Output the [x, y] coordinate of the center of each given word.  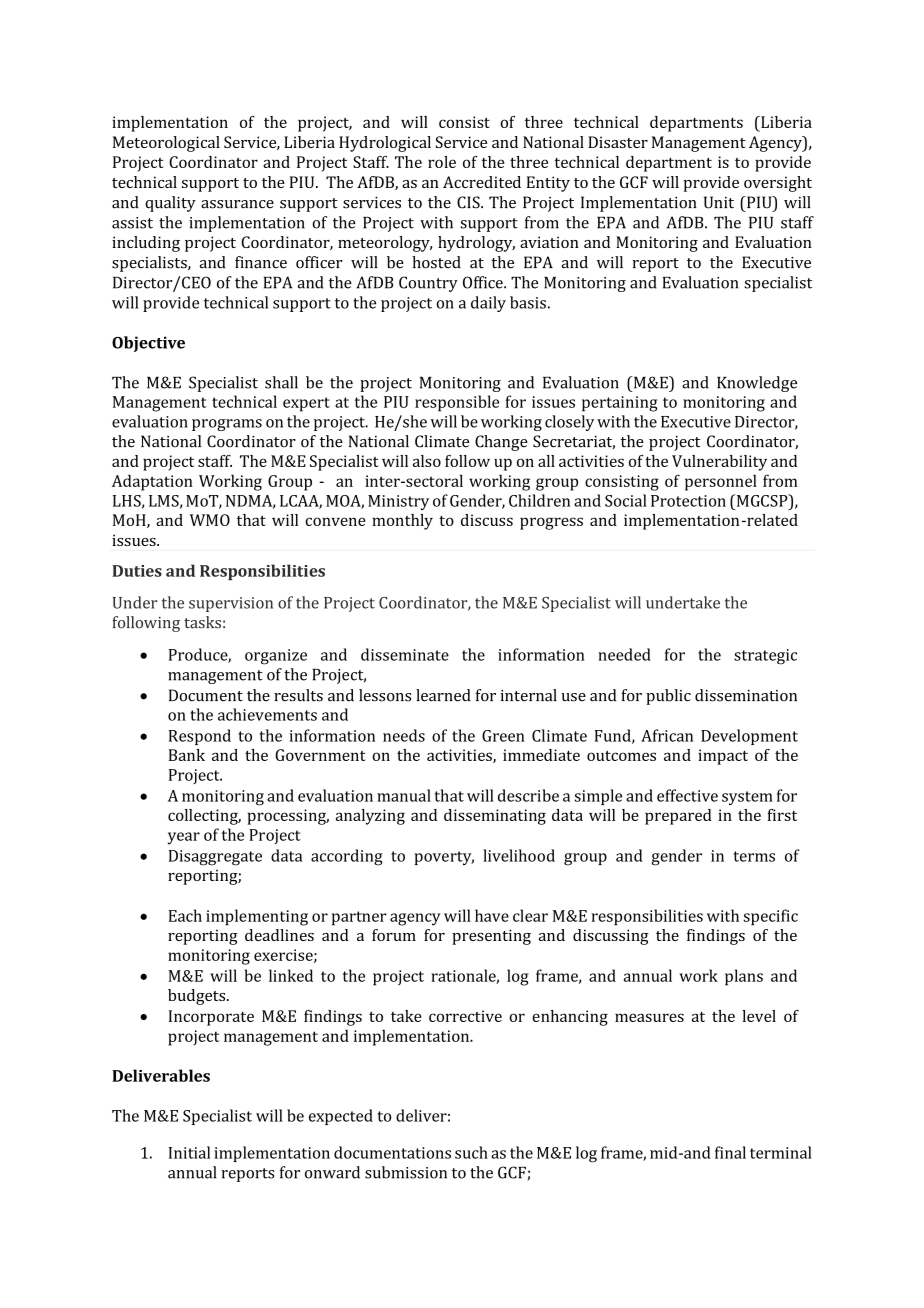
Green [503, 736]
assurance [237, 204]
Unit [719, 202]
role [442, 162]
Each [185, 915]
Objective [148, 344]
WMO [210, 520]
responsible [457, 403]
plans [744, 977]
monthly [402, 522]
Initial [189, 1152]
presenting [491, 937]
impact [723, 757]
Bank [187, 755]
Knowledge [757, 384]
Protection [688, 501]
